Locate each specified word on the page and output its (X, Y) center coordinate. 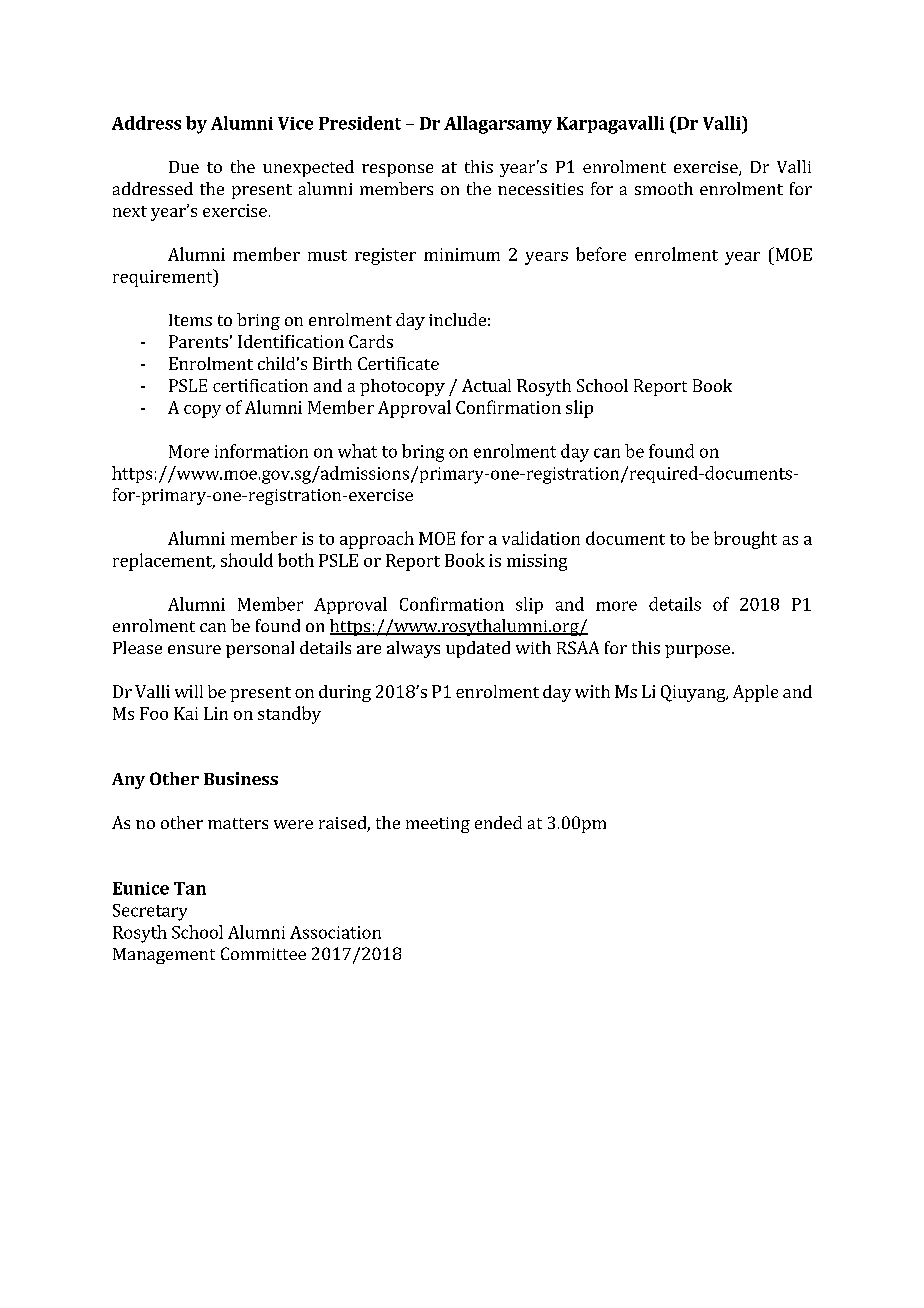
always (413, 649)
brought (745, 540)
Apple (755, 693)
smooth (664, 188)
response (397, 170)
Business (241, 778)
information (261, 451)
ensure (194, 649)
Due (184, 167)
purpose (697, 651)
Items (190, 320)
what (357, 451)
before (601, 254)
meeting (438, 825)
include (457, 319)
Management (164, 956)
